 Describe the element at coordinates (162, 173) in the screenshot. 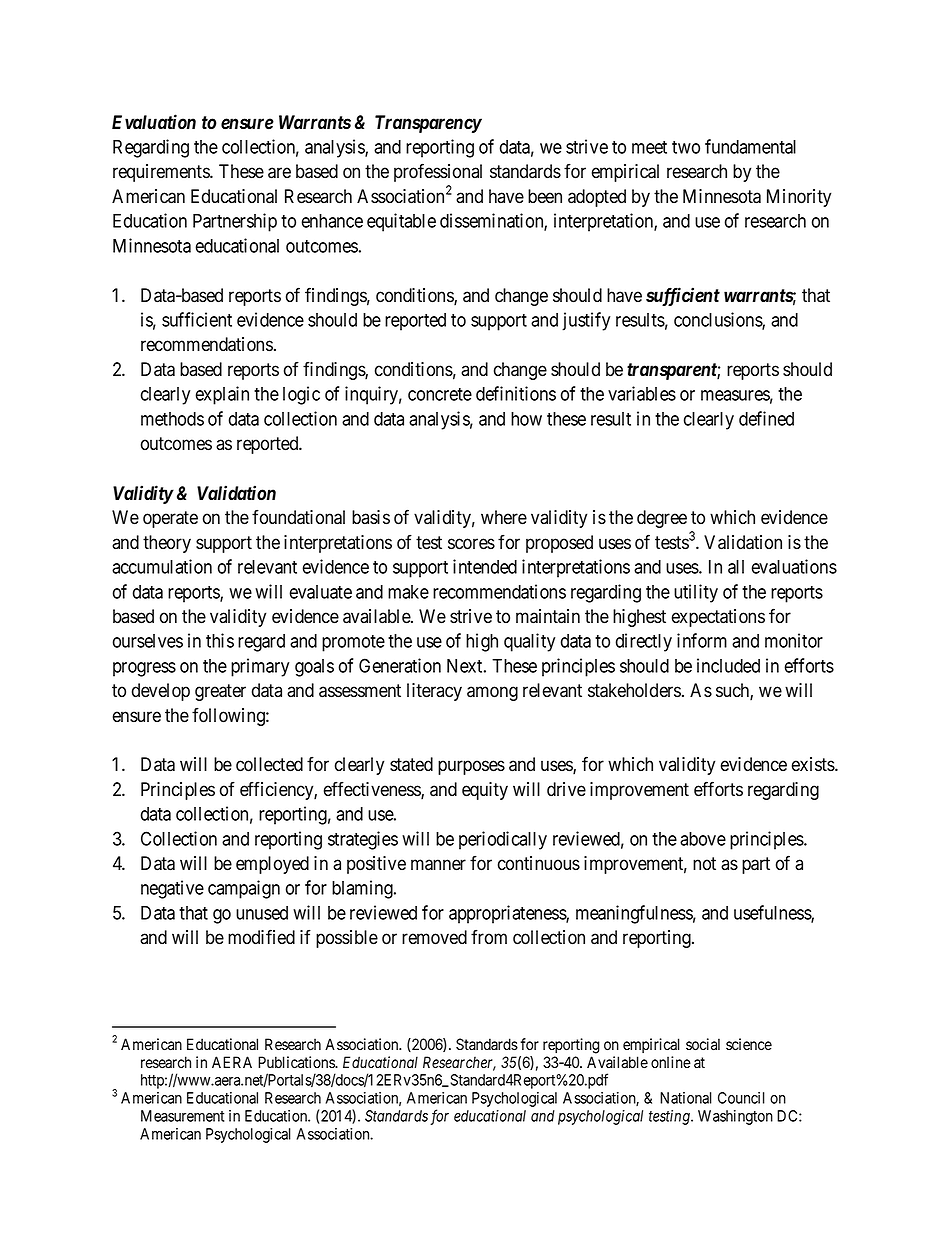

I see `requirements` at that location.
